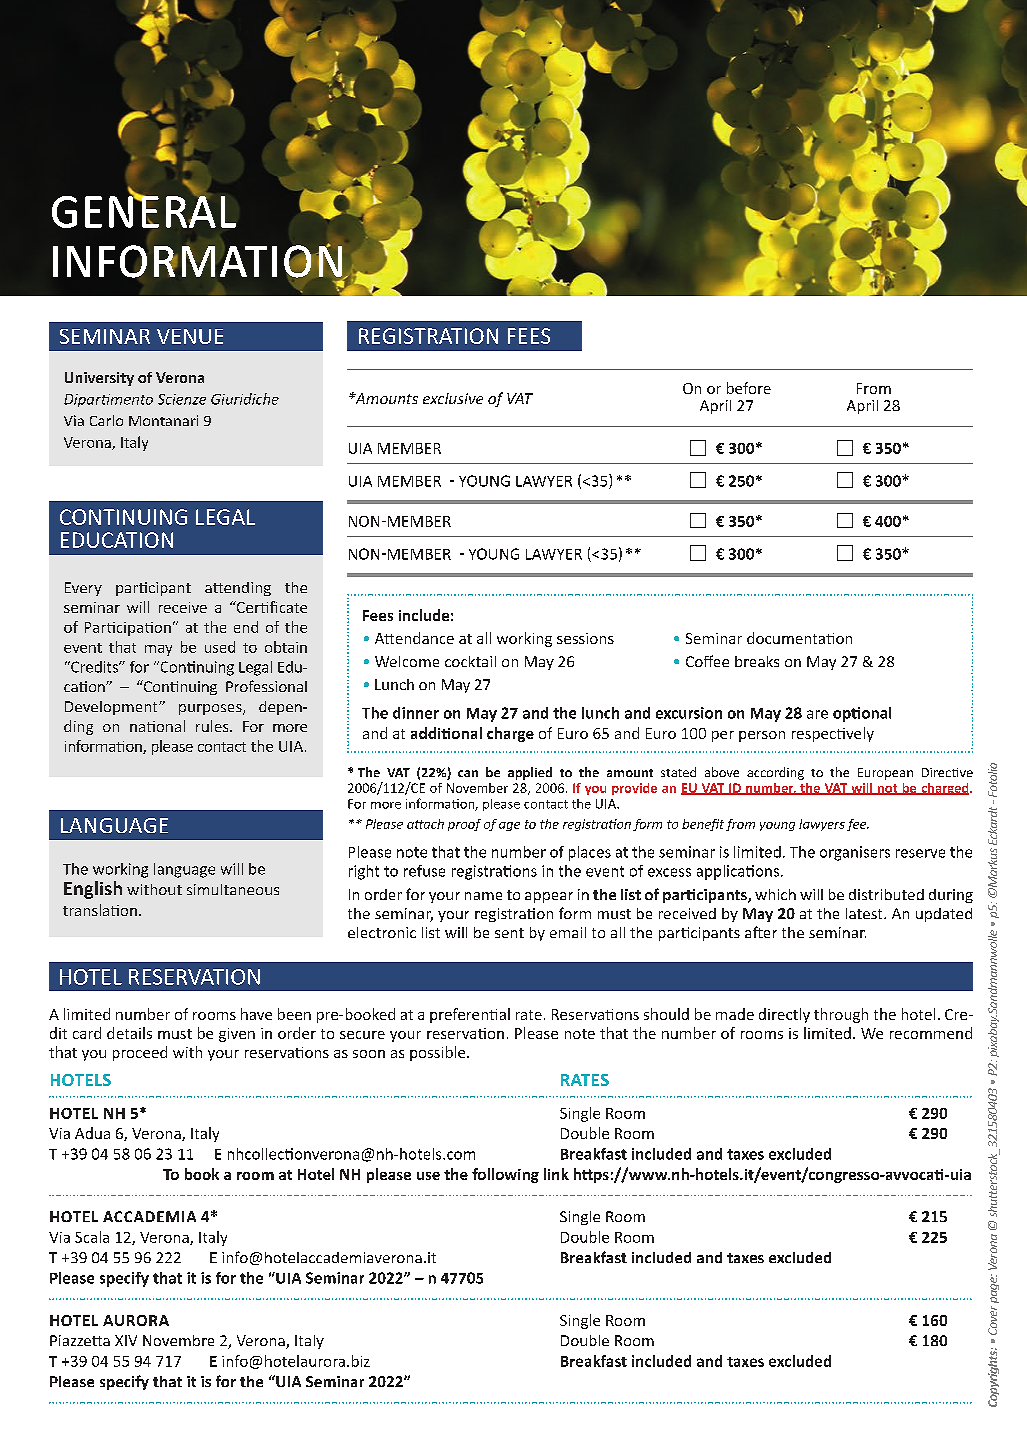  What do you see at coordinates (865, 913) in the screenshot?
I see `latest` at bounding box center [865, 913].
